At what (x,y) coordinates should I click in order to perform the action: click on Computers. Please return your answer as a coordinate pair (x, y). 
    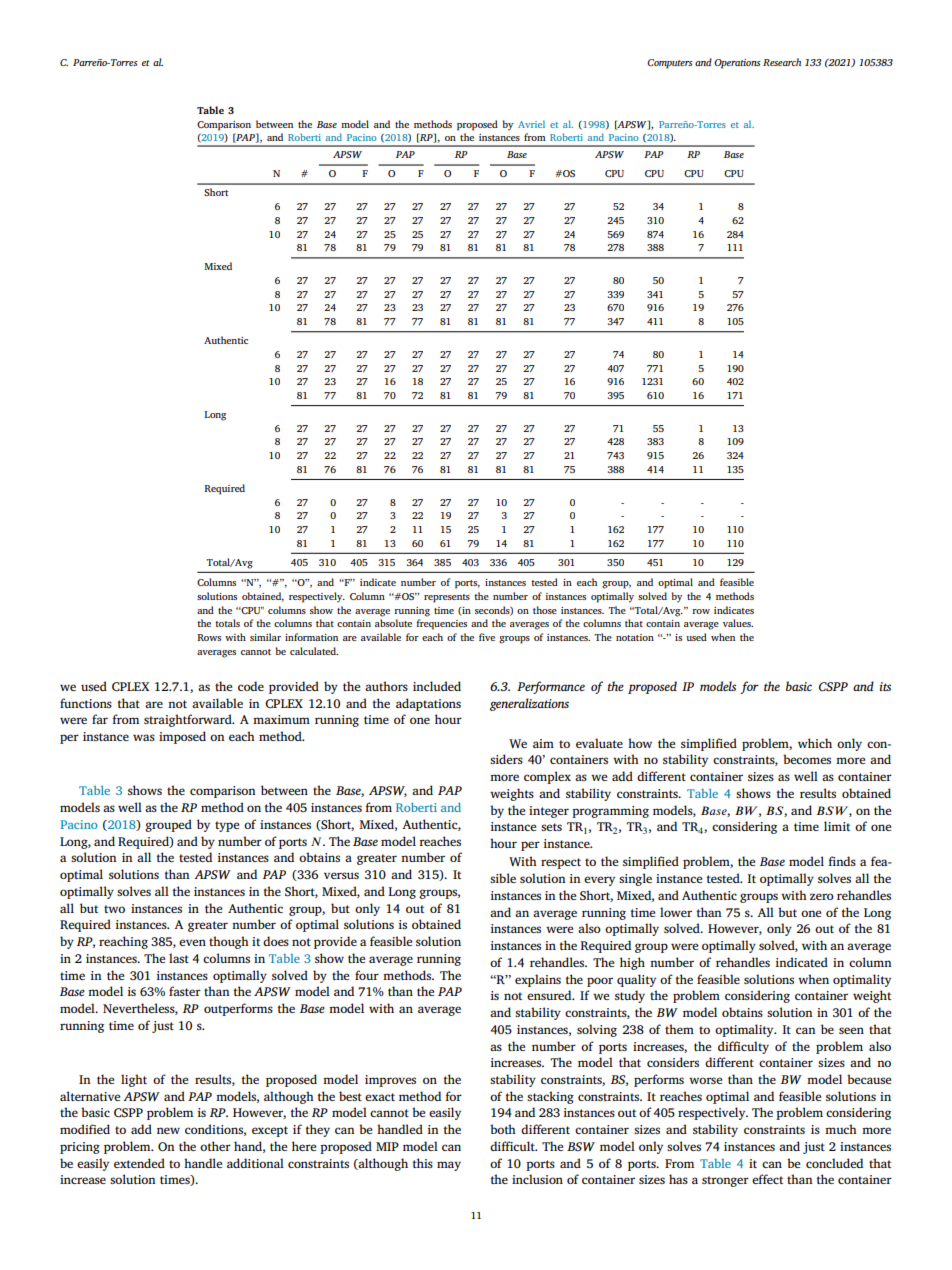
    Looking at the image, I should click on (670, 64).
